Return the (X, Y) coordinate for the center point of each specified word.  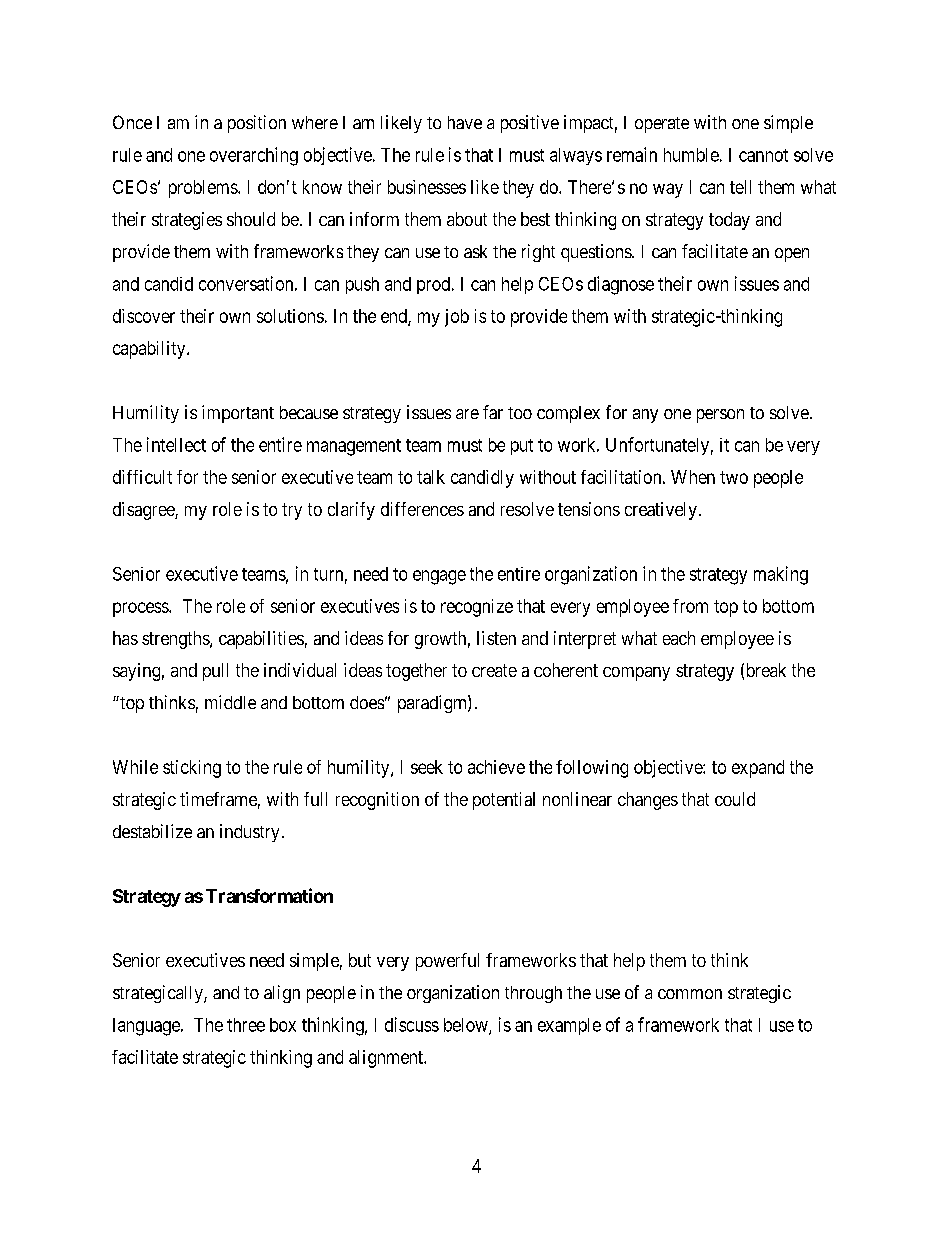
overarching (254, 156)
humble (691, 155)
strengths (176, 640)
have (465, 122)
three (246, 1025)
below (467, 1026)
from (690, 606)
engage (439, 577)
